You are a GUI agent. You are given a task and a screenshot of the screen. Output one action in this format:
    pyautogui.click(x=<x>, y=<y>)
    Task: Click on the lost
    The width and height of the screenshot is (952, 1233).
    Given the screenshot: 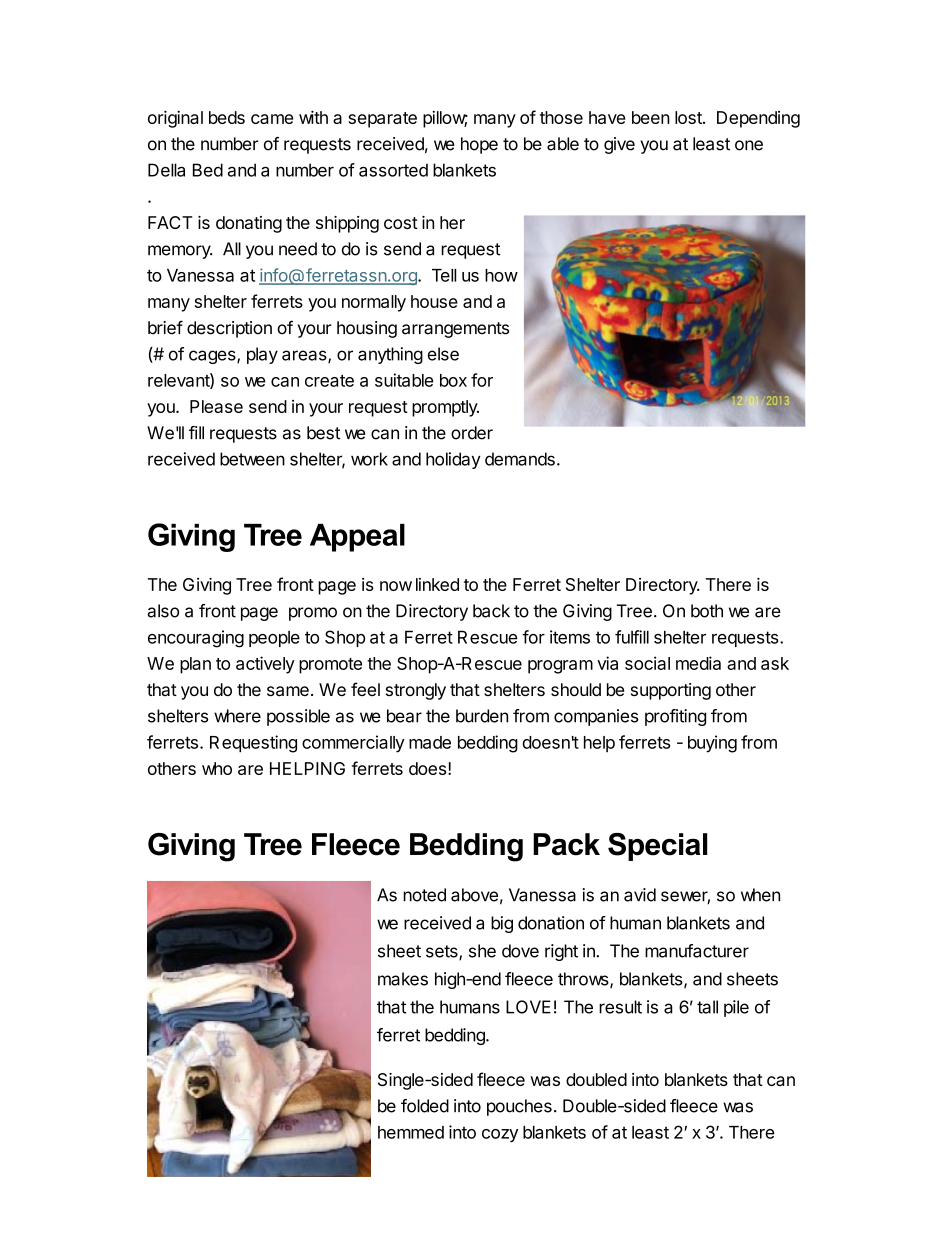 What is the action you would take?
    pyautogui.click(x=689, y=117)
